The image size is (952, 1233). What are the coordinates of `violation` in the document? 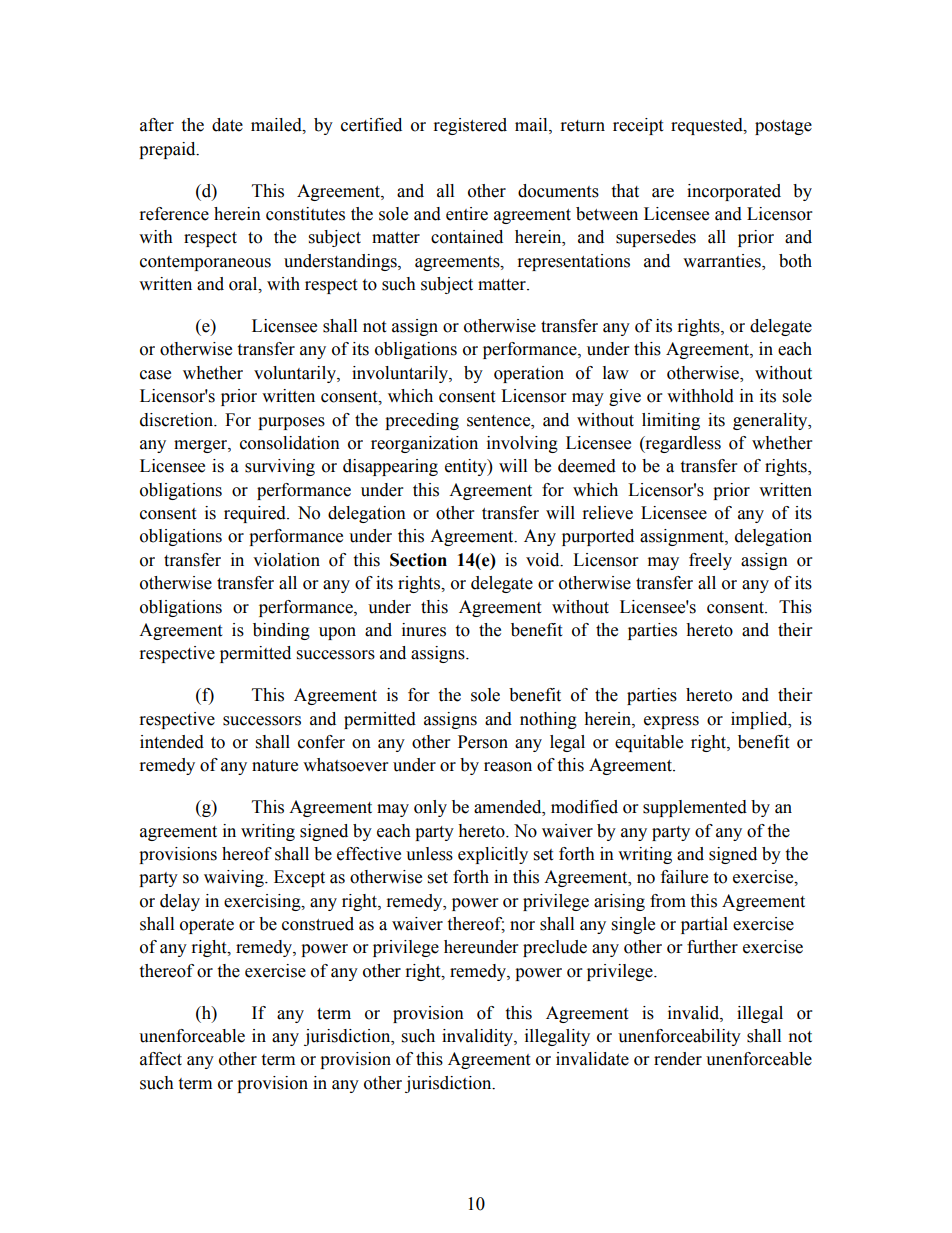 It's located at (286, 560).
